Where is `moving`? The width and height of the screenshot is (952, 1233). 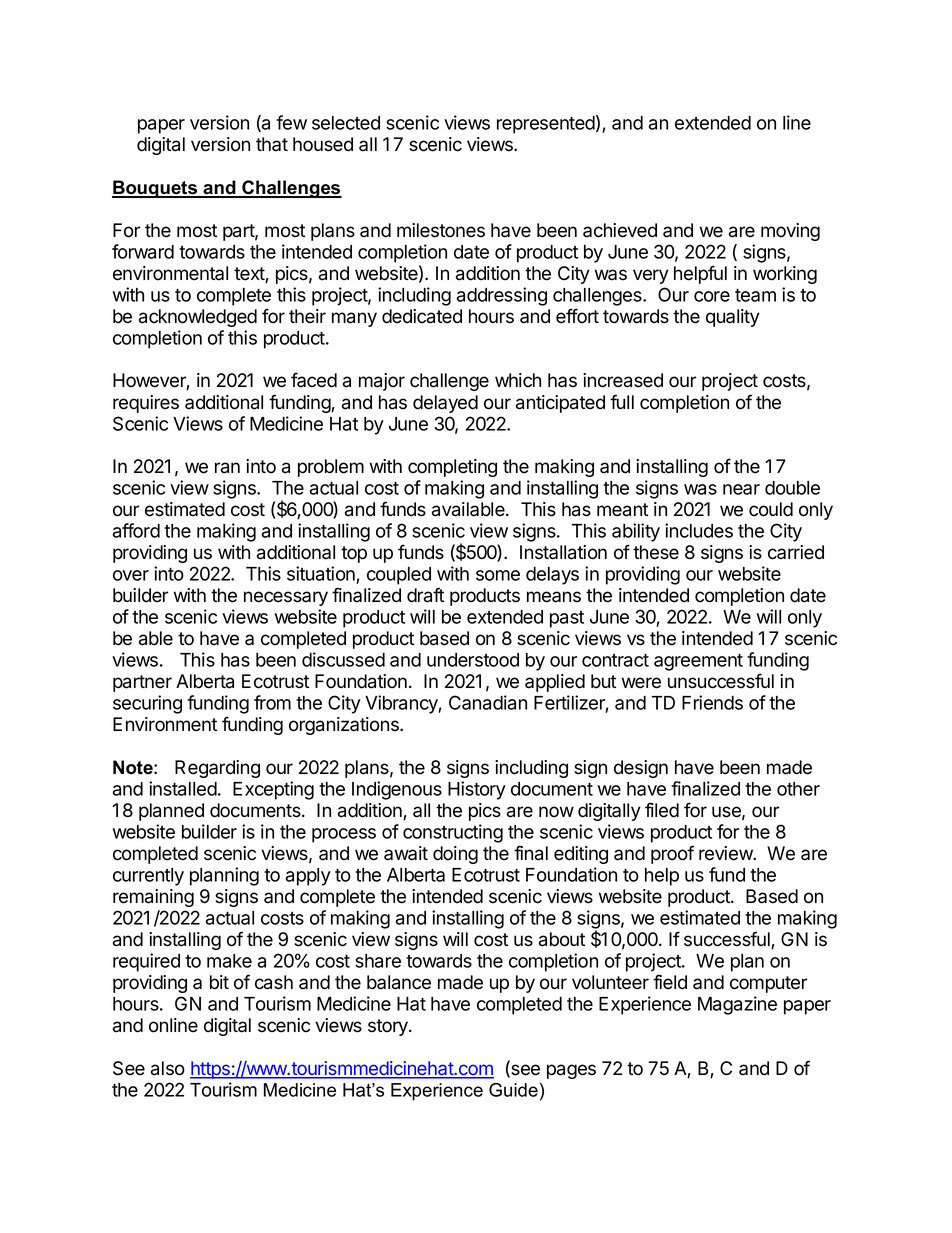
moving is located at coordinates (790, 232).
